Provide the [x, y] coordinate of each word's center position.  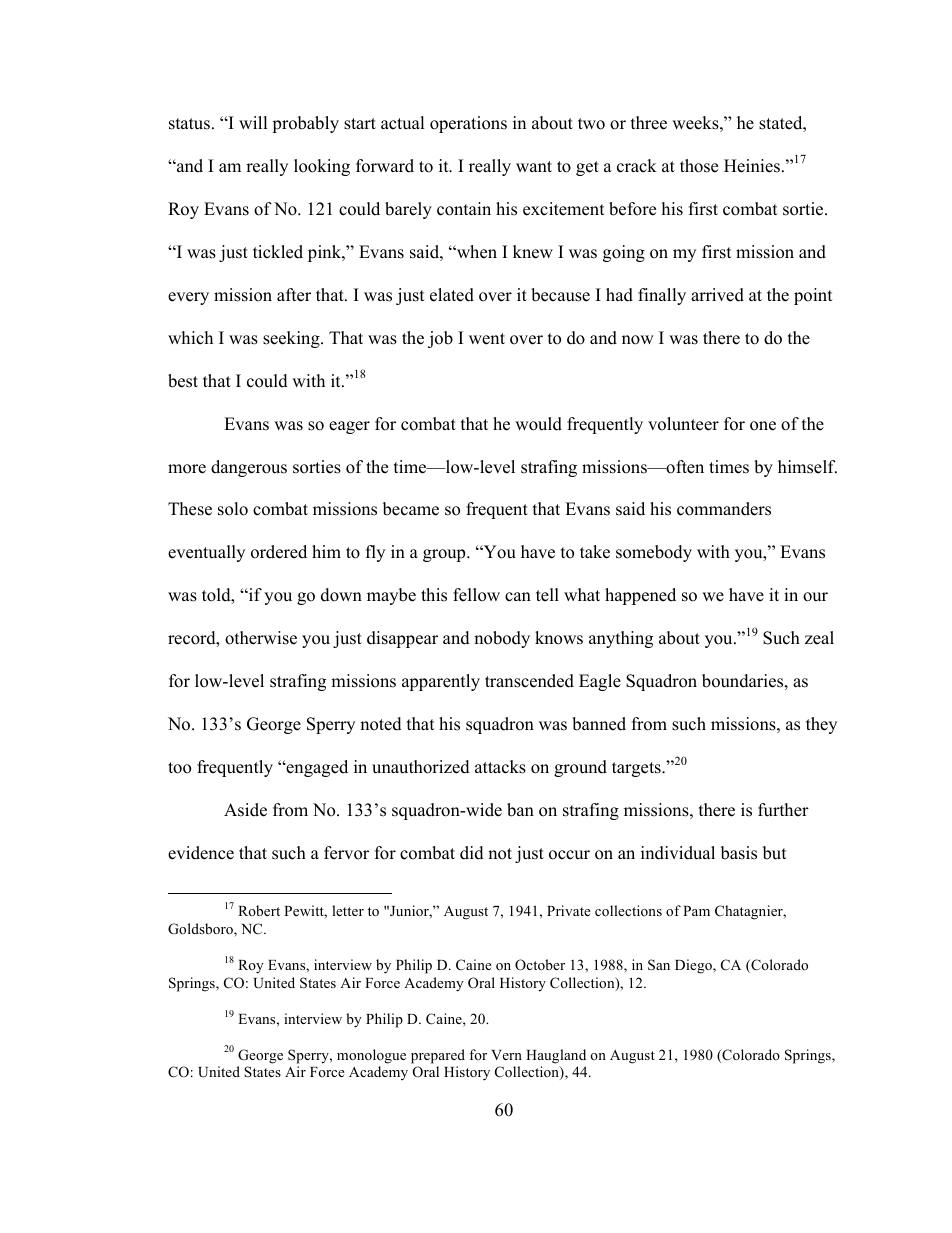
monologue [371, 1056]
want [534, 166]
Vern [506, 1055]
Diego [694, 966]
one [763, 426]
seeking [292, 339]
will [253, 122]
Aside [245, 810]
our [815, 597]
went [487, 339]
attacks [500, 767]
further [783, 810]
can [518, 597]
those [699, 166]
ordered [279, 552]
